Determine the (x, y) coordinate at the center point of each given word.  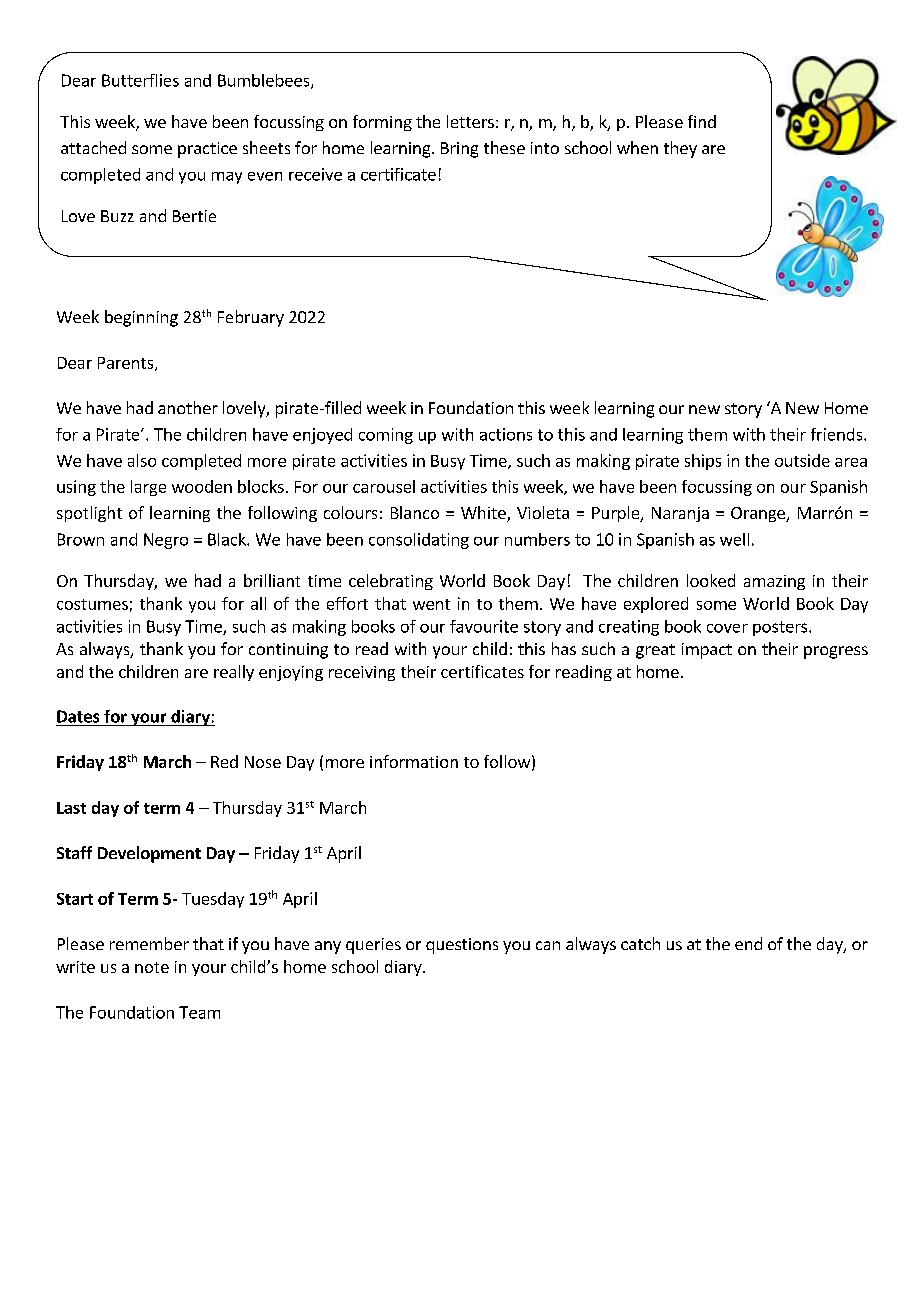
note (152, 967)
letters (470, 121)
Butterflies (140, 80)
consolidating (419, 541)
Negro (166, 541)
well (734, 539)
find (702, 121)
